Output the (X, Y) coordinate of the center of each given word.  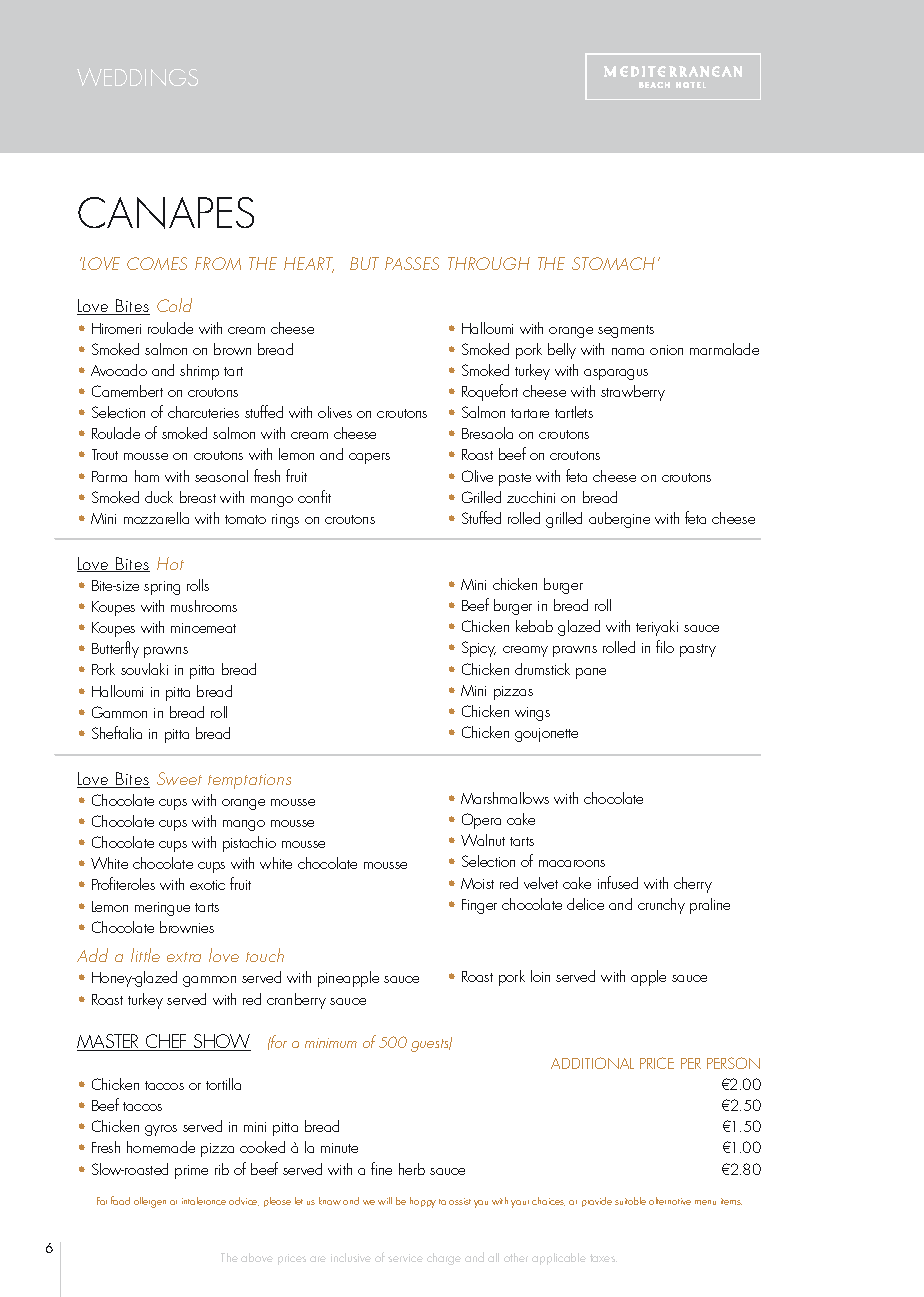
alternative (670, 1201)
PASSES (412, 263)
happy (423, 1202)
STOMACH (613, 263)
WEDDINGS (137, 77)
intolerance (204, 1201)
